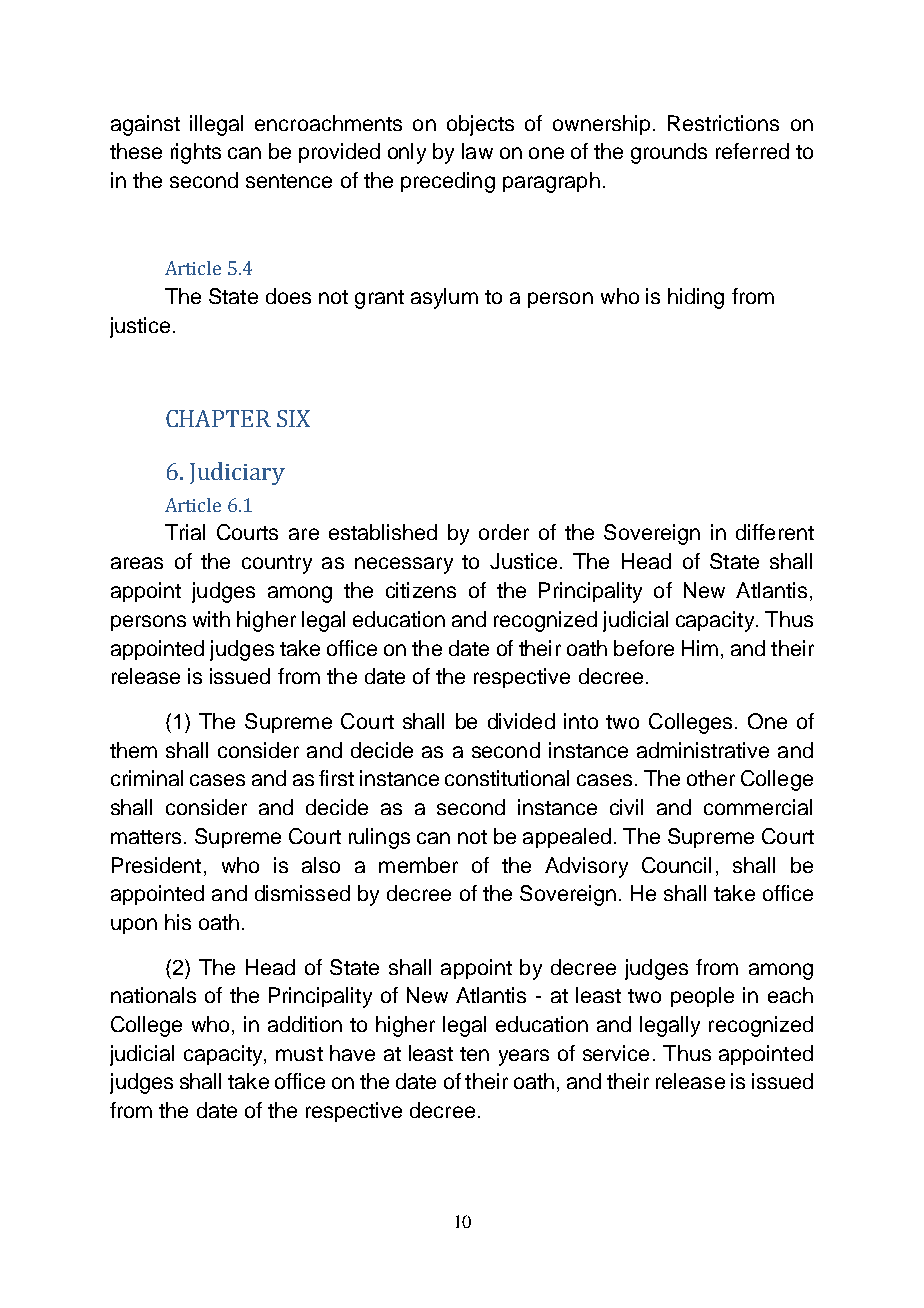  Describe the element at coordinates (524, 1057) in the screenshot. I see `years` at that location.
